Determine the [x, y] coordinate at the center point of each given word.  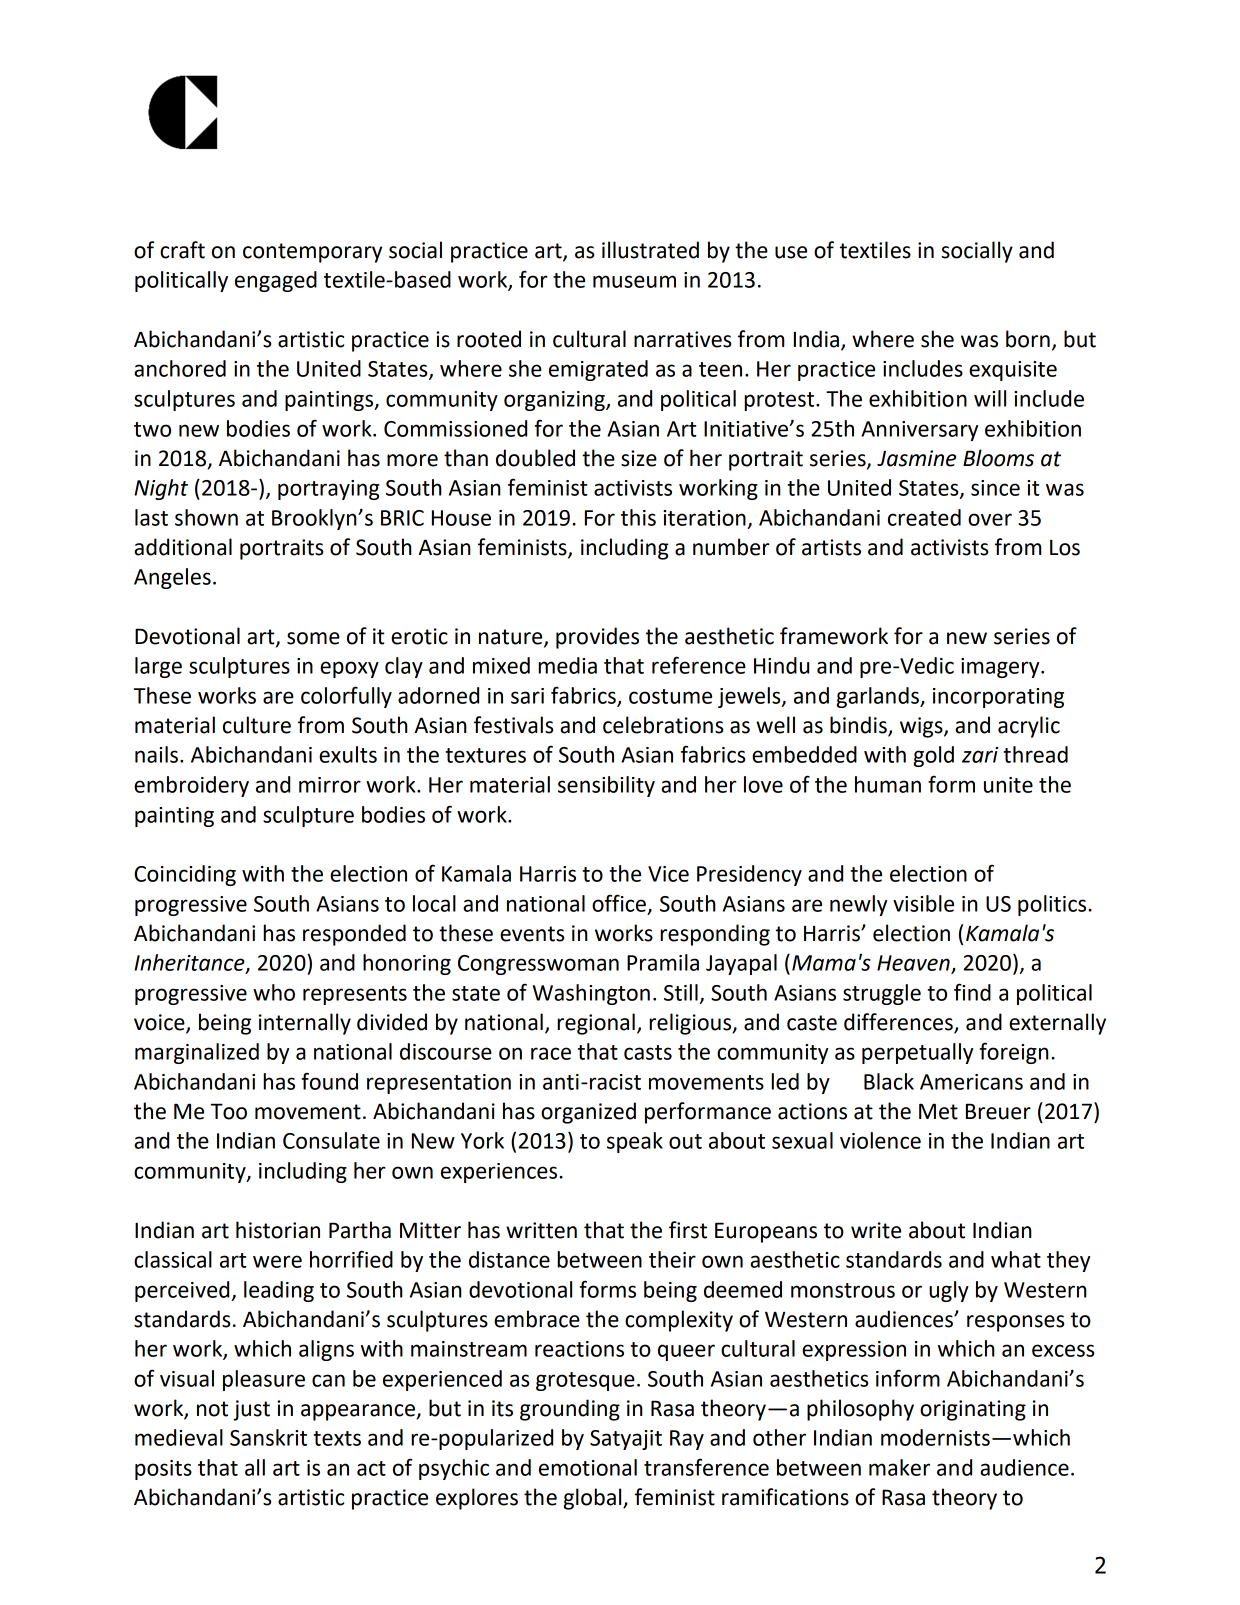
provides [597, 638]
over [990, 519]
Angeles [172, 578]
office [619, 903]
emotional [588, 1467]
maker [899, 1467]
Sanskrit [268, 1437]
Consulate [331, 1140]
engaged [276, 281]
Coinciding [185, 875]
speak [635, 1142]
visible [923, 903]
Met [938, 1111]
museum [634, 281]
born [1028, 339]
